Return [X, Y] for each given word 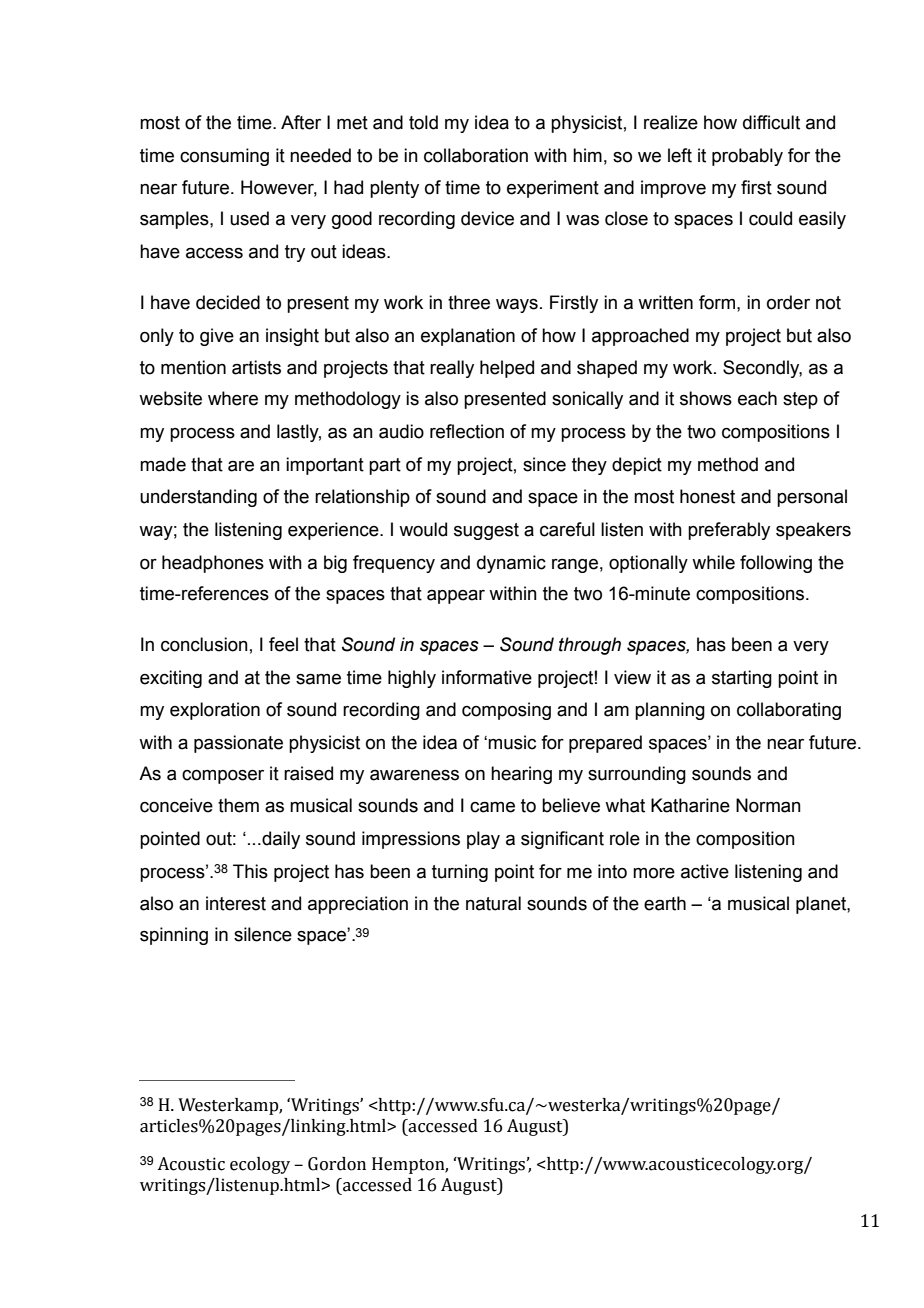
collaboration [476, 155]
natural [493, 903]
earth [665, 903]
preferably [729, 531]
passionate [238, 744]
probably [747, 157]
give [217, 337]
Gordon [337, 1164]
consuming [224, 157]
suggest [486, 531]
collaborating [789, 711]
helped [507, 369]
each [757, 398]
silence [263, 934]
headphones [213, 564]
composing [506, 711]
